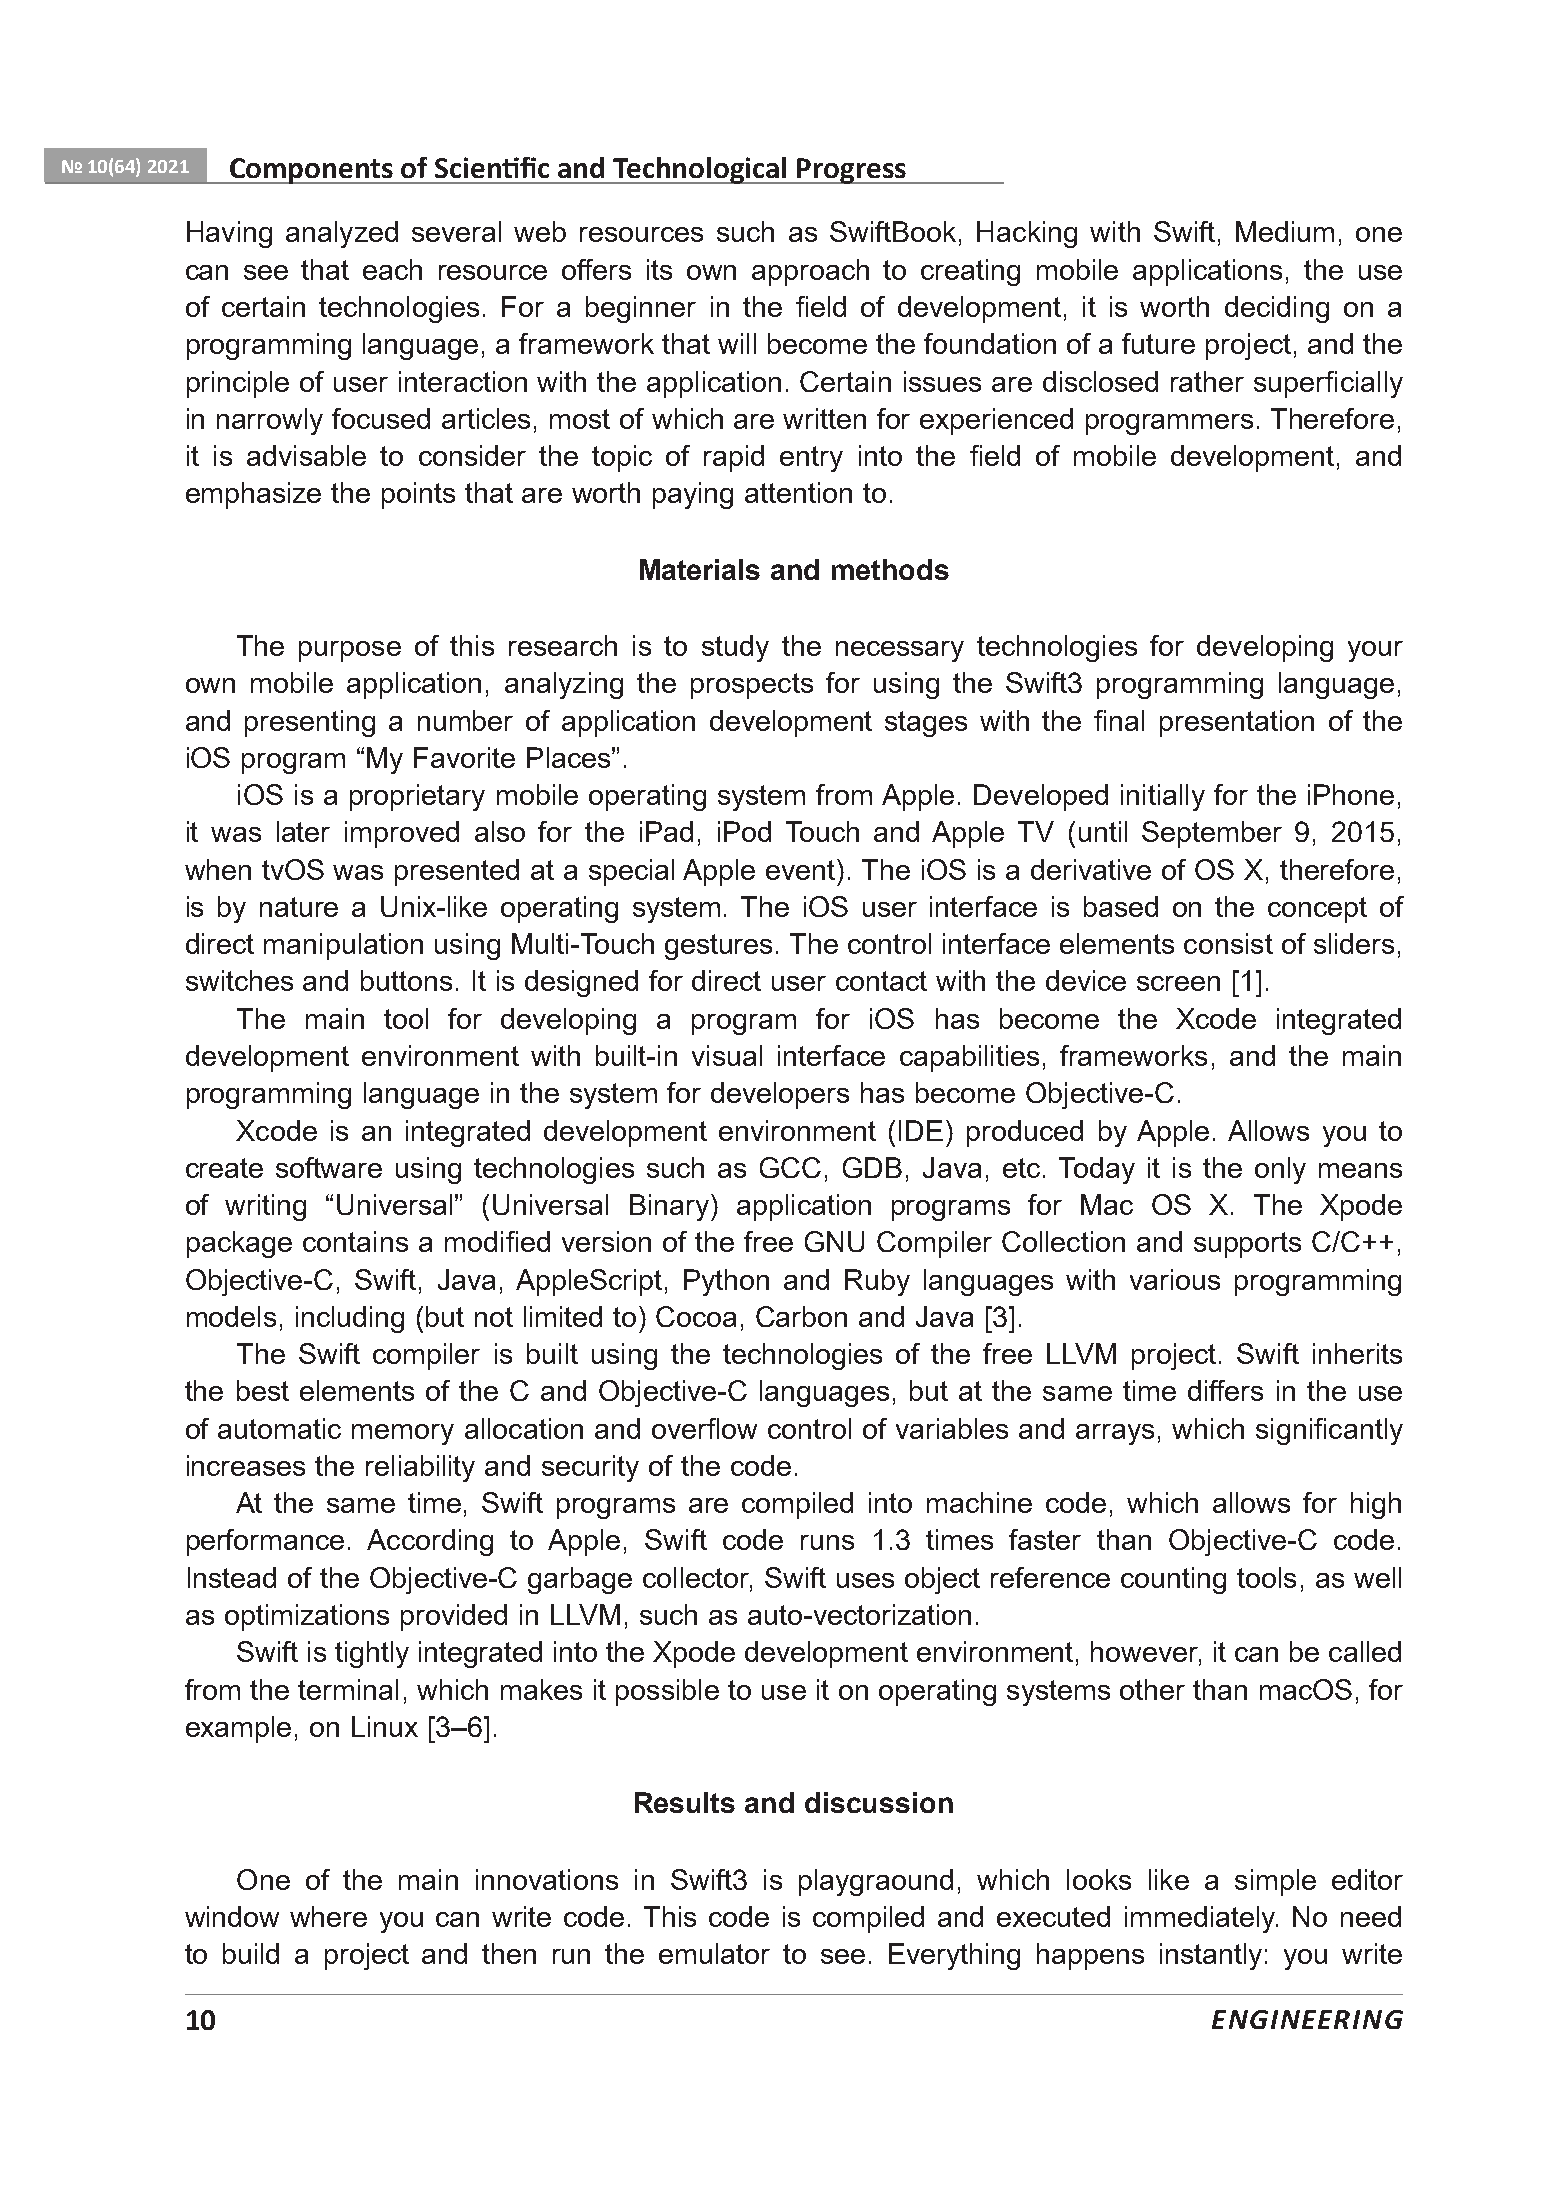  I want to click on counting, so click(1173, 1580).
